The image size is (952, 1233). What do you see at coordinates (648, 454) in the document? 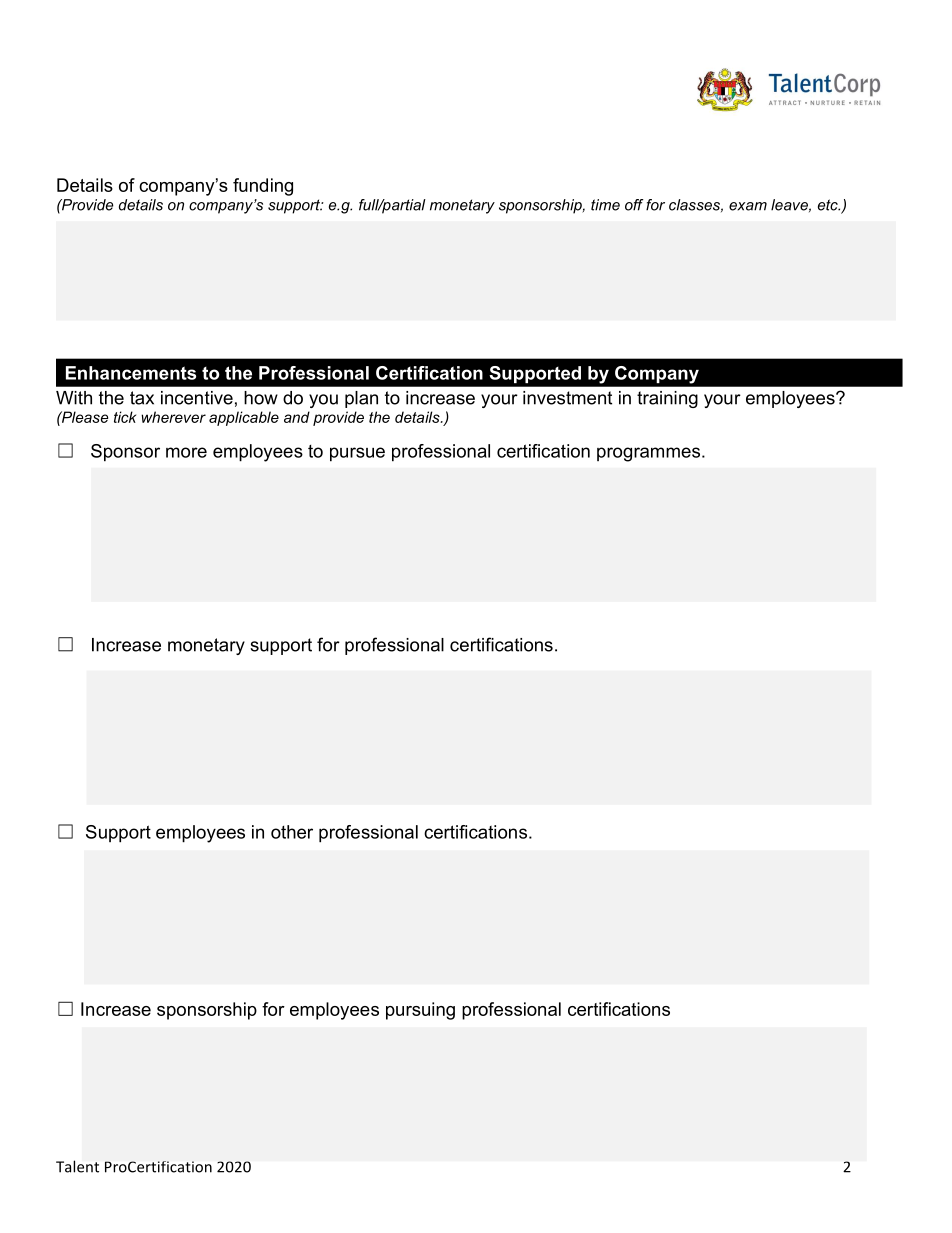
I see `programmes` at bounding box center [648, 454].
